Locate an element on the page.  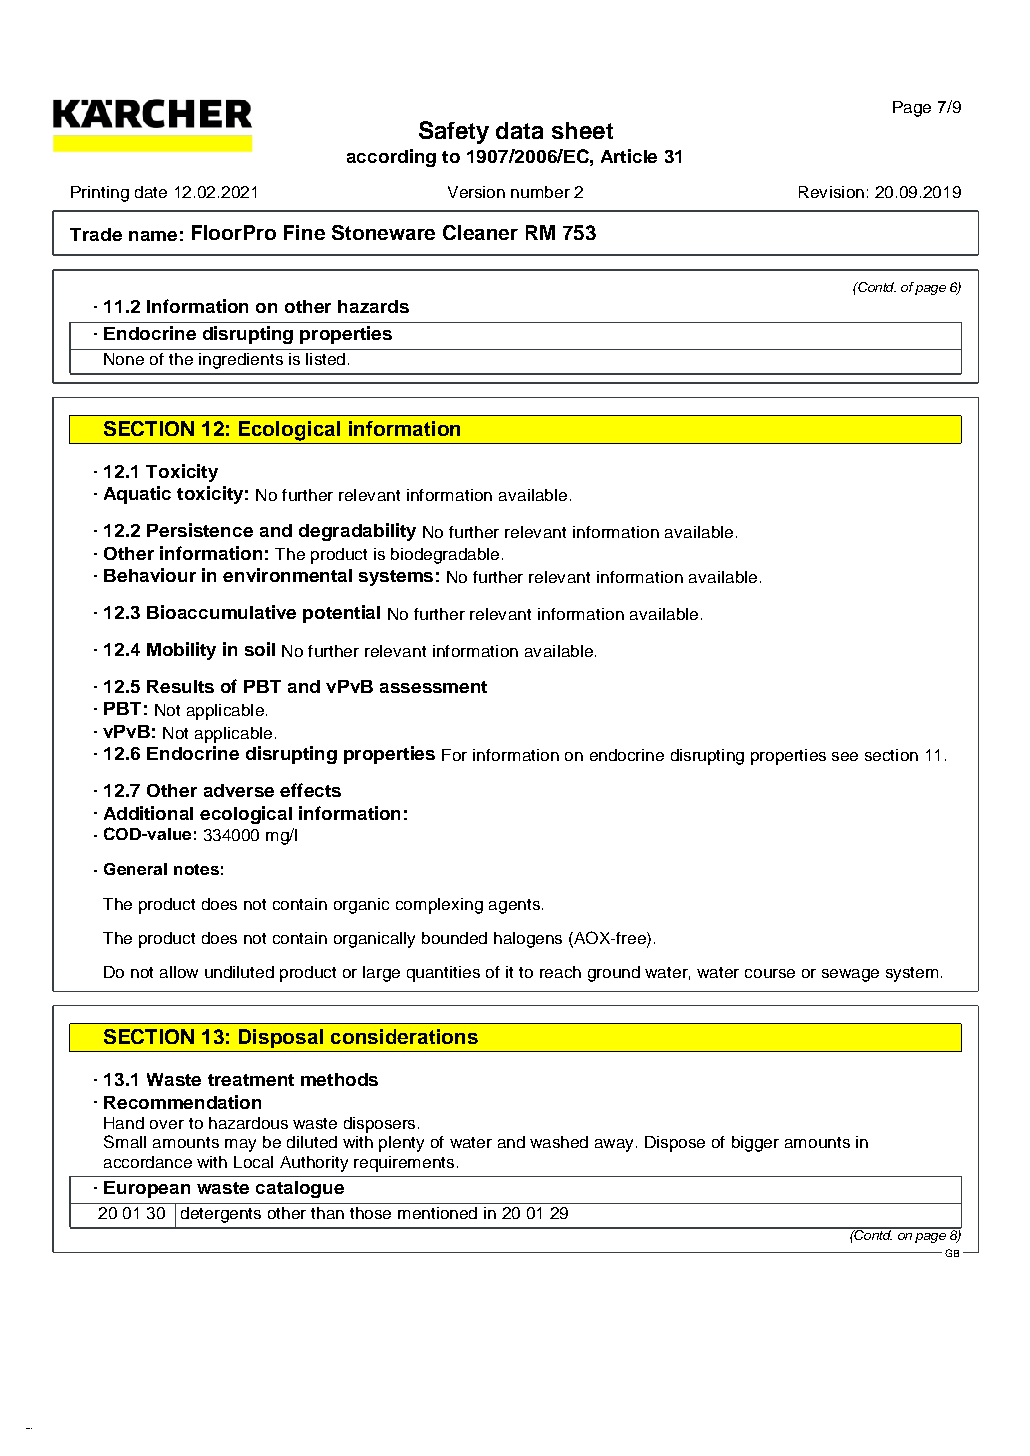
course is located at coordinates (770, 973).
